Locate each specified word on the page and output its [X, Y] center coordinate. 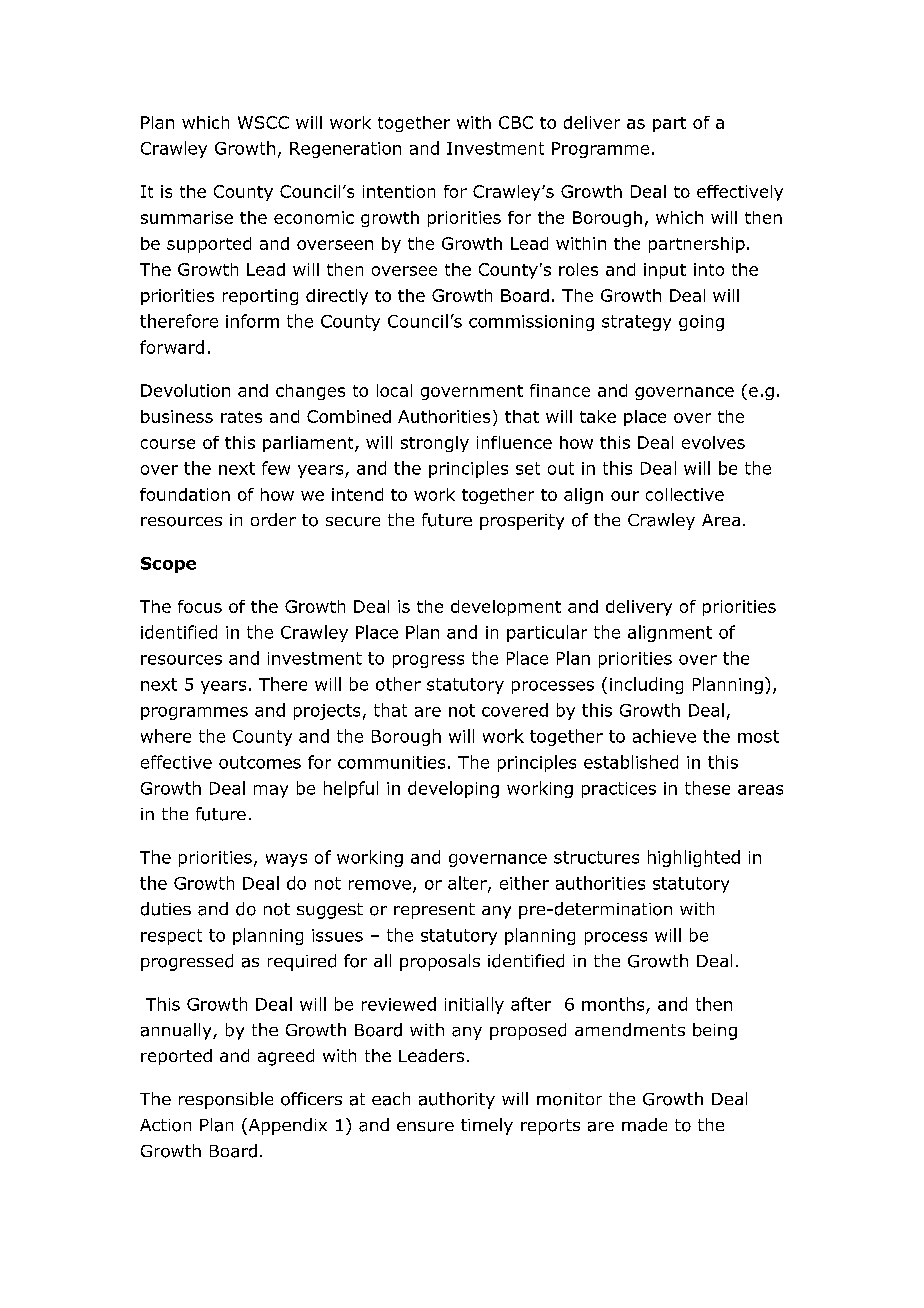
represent [434, 911]
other [398, 684]
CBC [516, 122]
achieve [664, 736]
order [273, 519]
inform [252, 321]
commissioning [531, 323]
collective [685, 494]
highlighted [694, 858]
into [709, 269]
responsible [226, 1100]
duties [166, 909]
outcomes [260, 762]
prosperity [522, 522]
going [701, 323]
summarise [187, 217]
